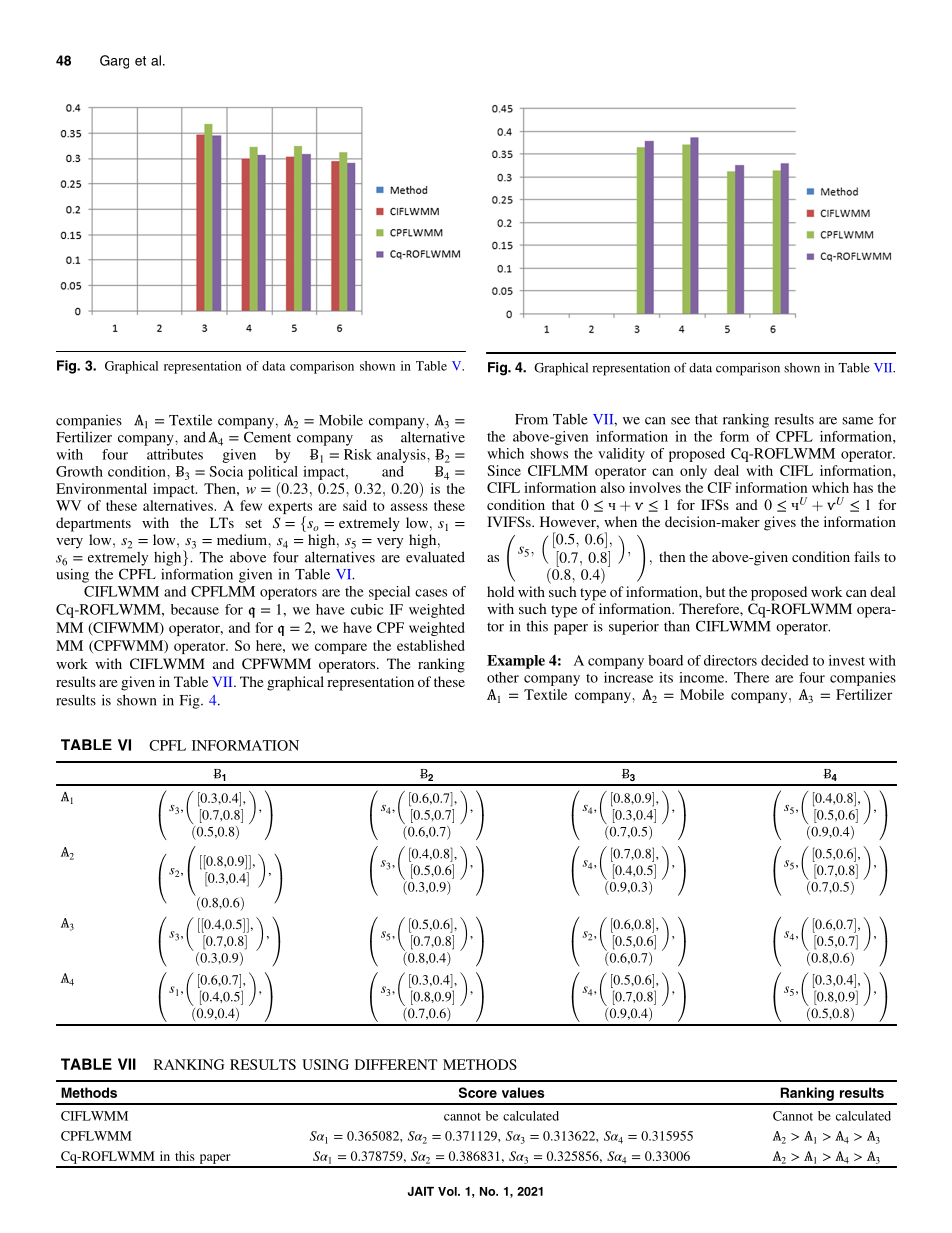 This screenshot has width=952, height=1233. Describe the element at coordinates (858, 421) in the screenshot. I see `same` at that location.
